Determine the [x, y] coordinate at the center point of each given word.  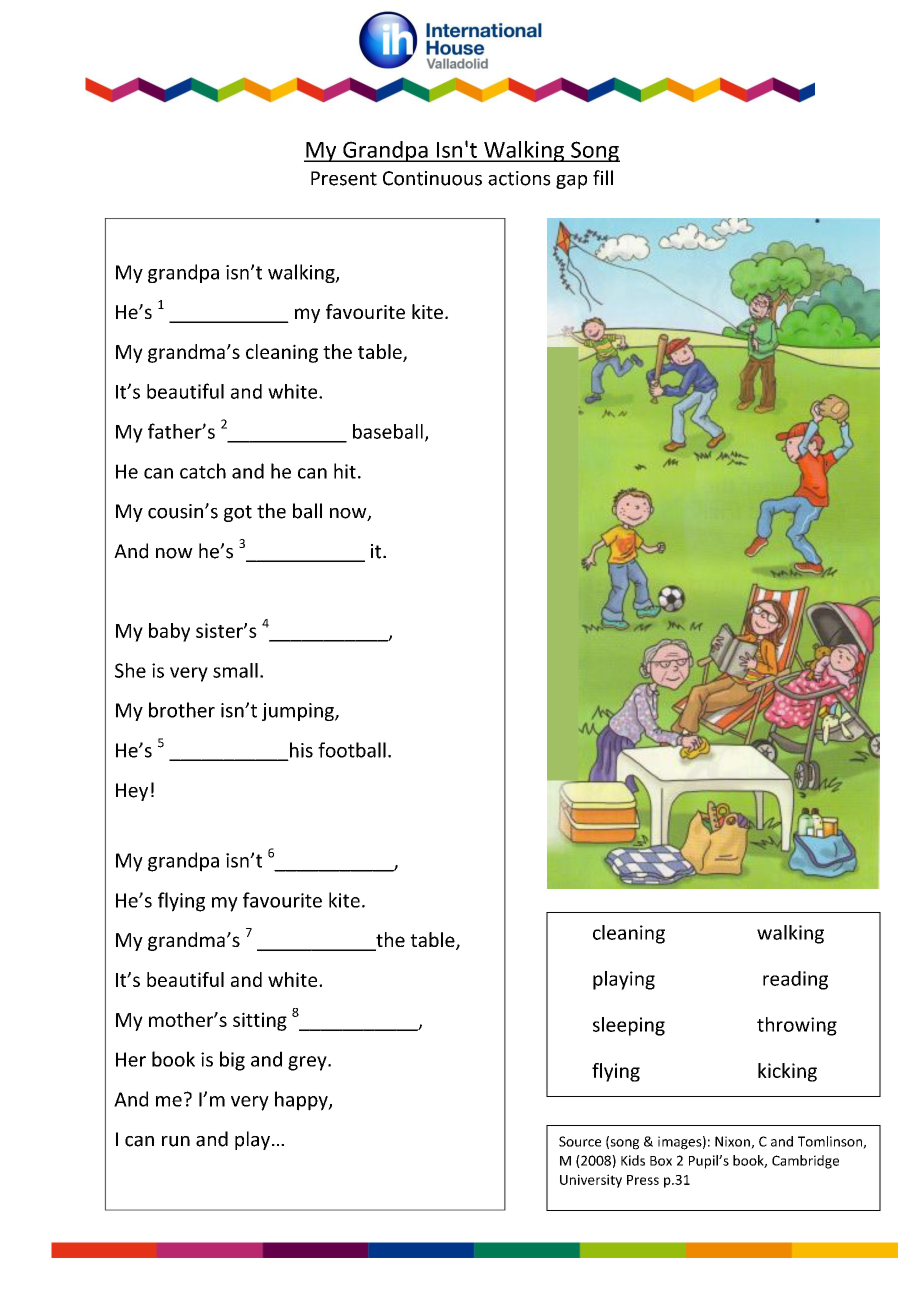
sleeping [629, 1026]
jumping [299, 712]
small [235, 670]
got [238, 513]
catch [203, 471]
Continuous [432, 178]
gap [571, 182]
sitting [260, 1021]
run [176, 1141]
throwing [797, 1026]
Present [344, 178]
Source [580, 1141]
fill [603, 177]
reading [795, 980]
